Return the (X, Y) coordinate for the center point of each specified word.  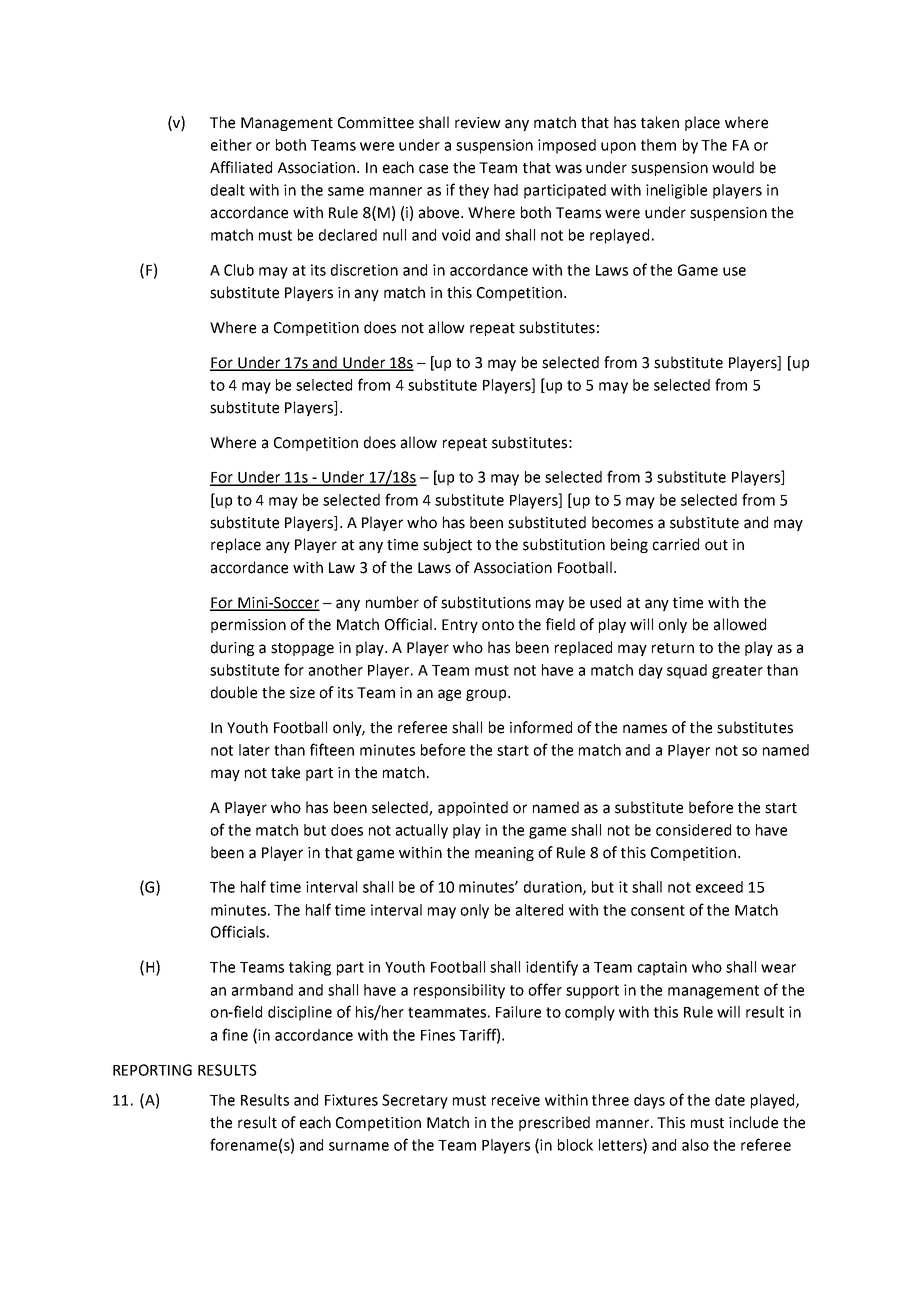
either (231, 145)
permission (248, 626)
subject (447, 545)
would (733, 167)
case (433, 169)
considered (693, 830)
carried (675, 544)
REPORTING (152, 1070)
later (254, 750)
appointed (473, 808)
